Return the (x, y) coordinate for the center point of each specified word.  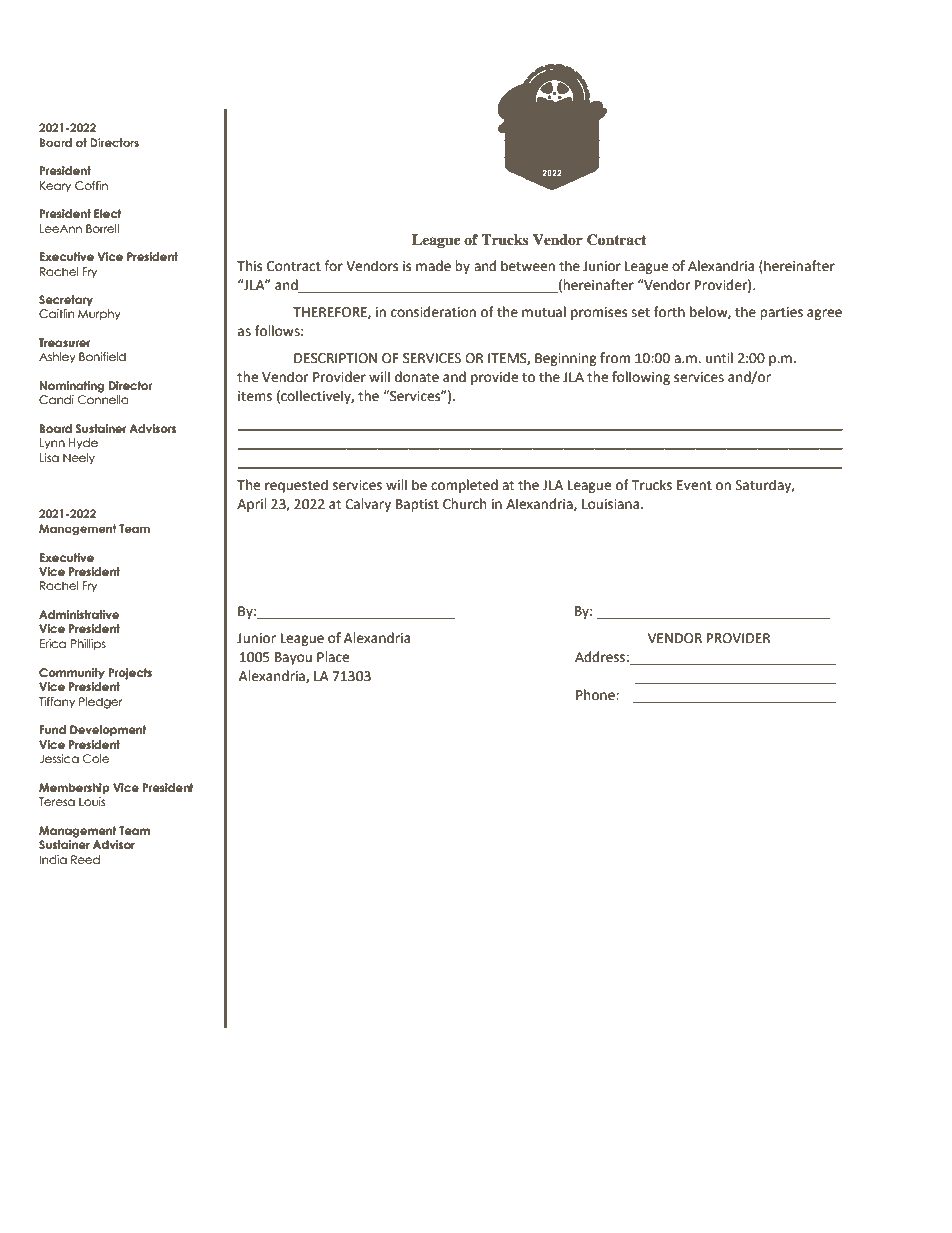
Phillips (88, 644)
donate (417, 377)
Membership (74, 789)
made (433, 266)
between (528, 266)
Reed (85, 859)
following (641, 378)
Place (333, 657)
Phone (596, 695)
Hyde (83, 443)
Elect (108, 213)
